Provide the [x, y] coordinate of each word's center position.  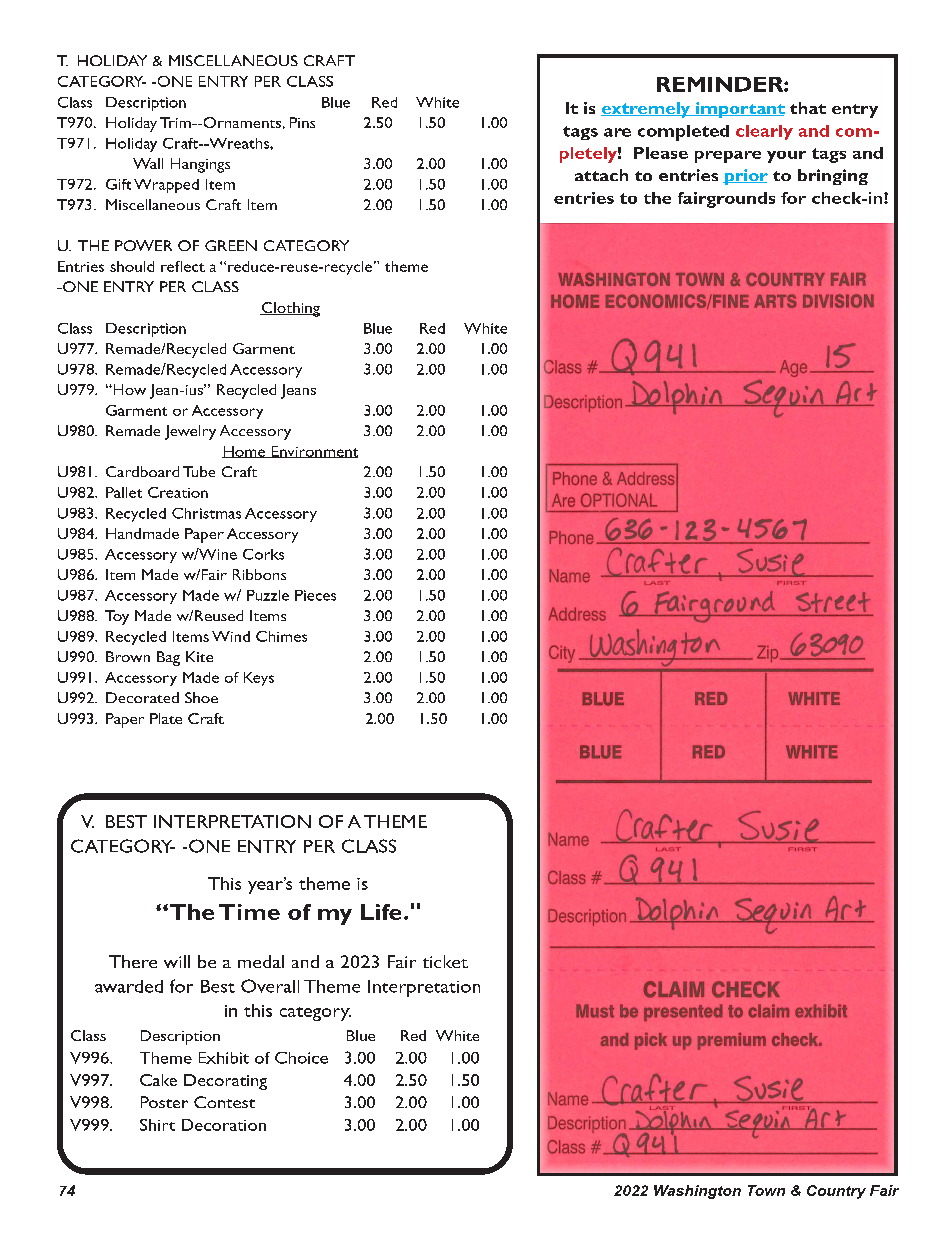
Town [766, 1190]
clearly [764, 132]
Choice [301, 1058]
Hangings [200, 165]
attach [601, 175]
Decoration [224, 1125]
